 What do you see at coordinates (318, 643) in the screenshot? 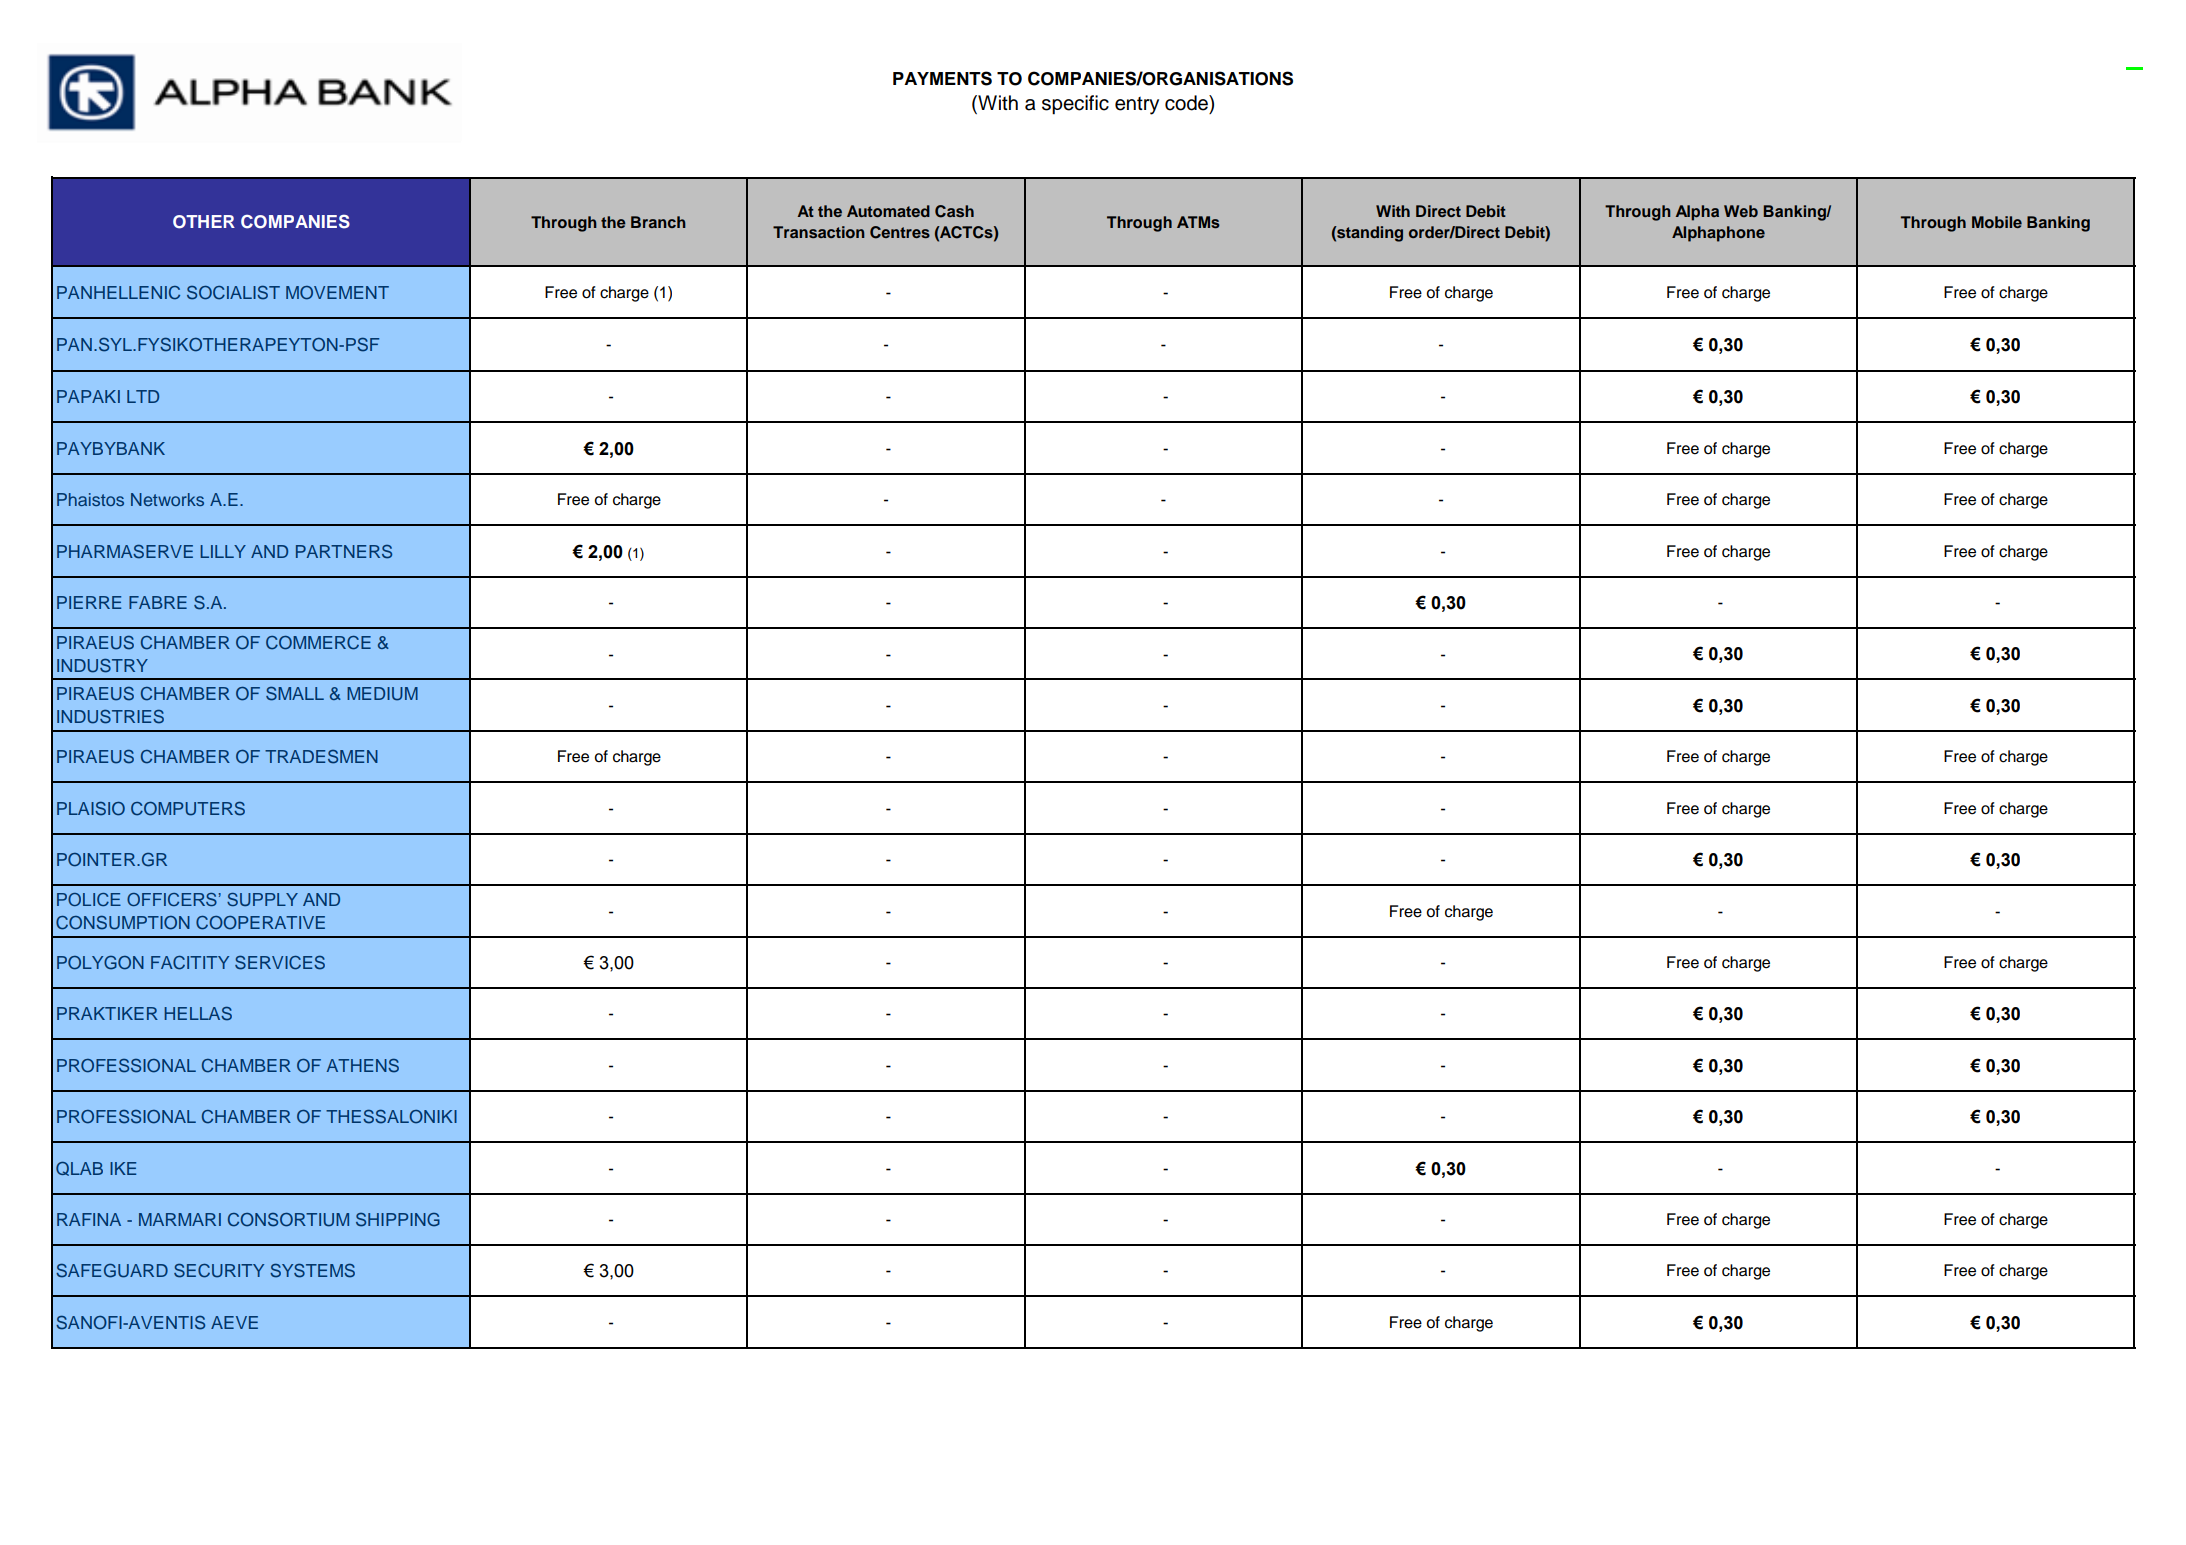
I see `COMMERCE` at bounding box center [318, 643].
